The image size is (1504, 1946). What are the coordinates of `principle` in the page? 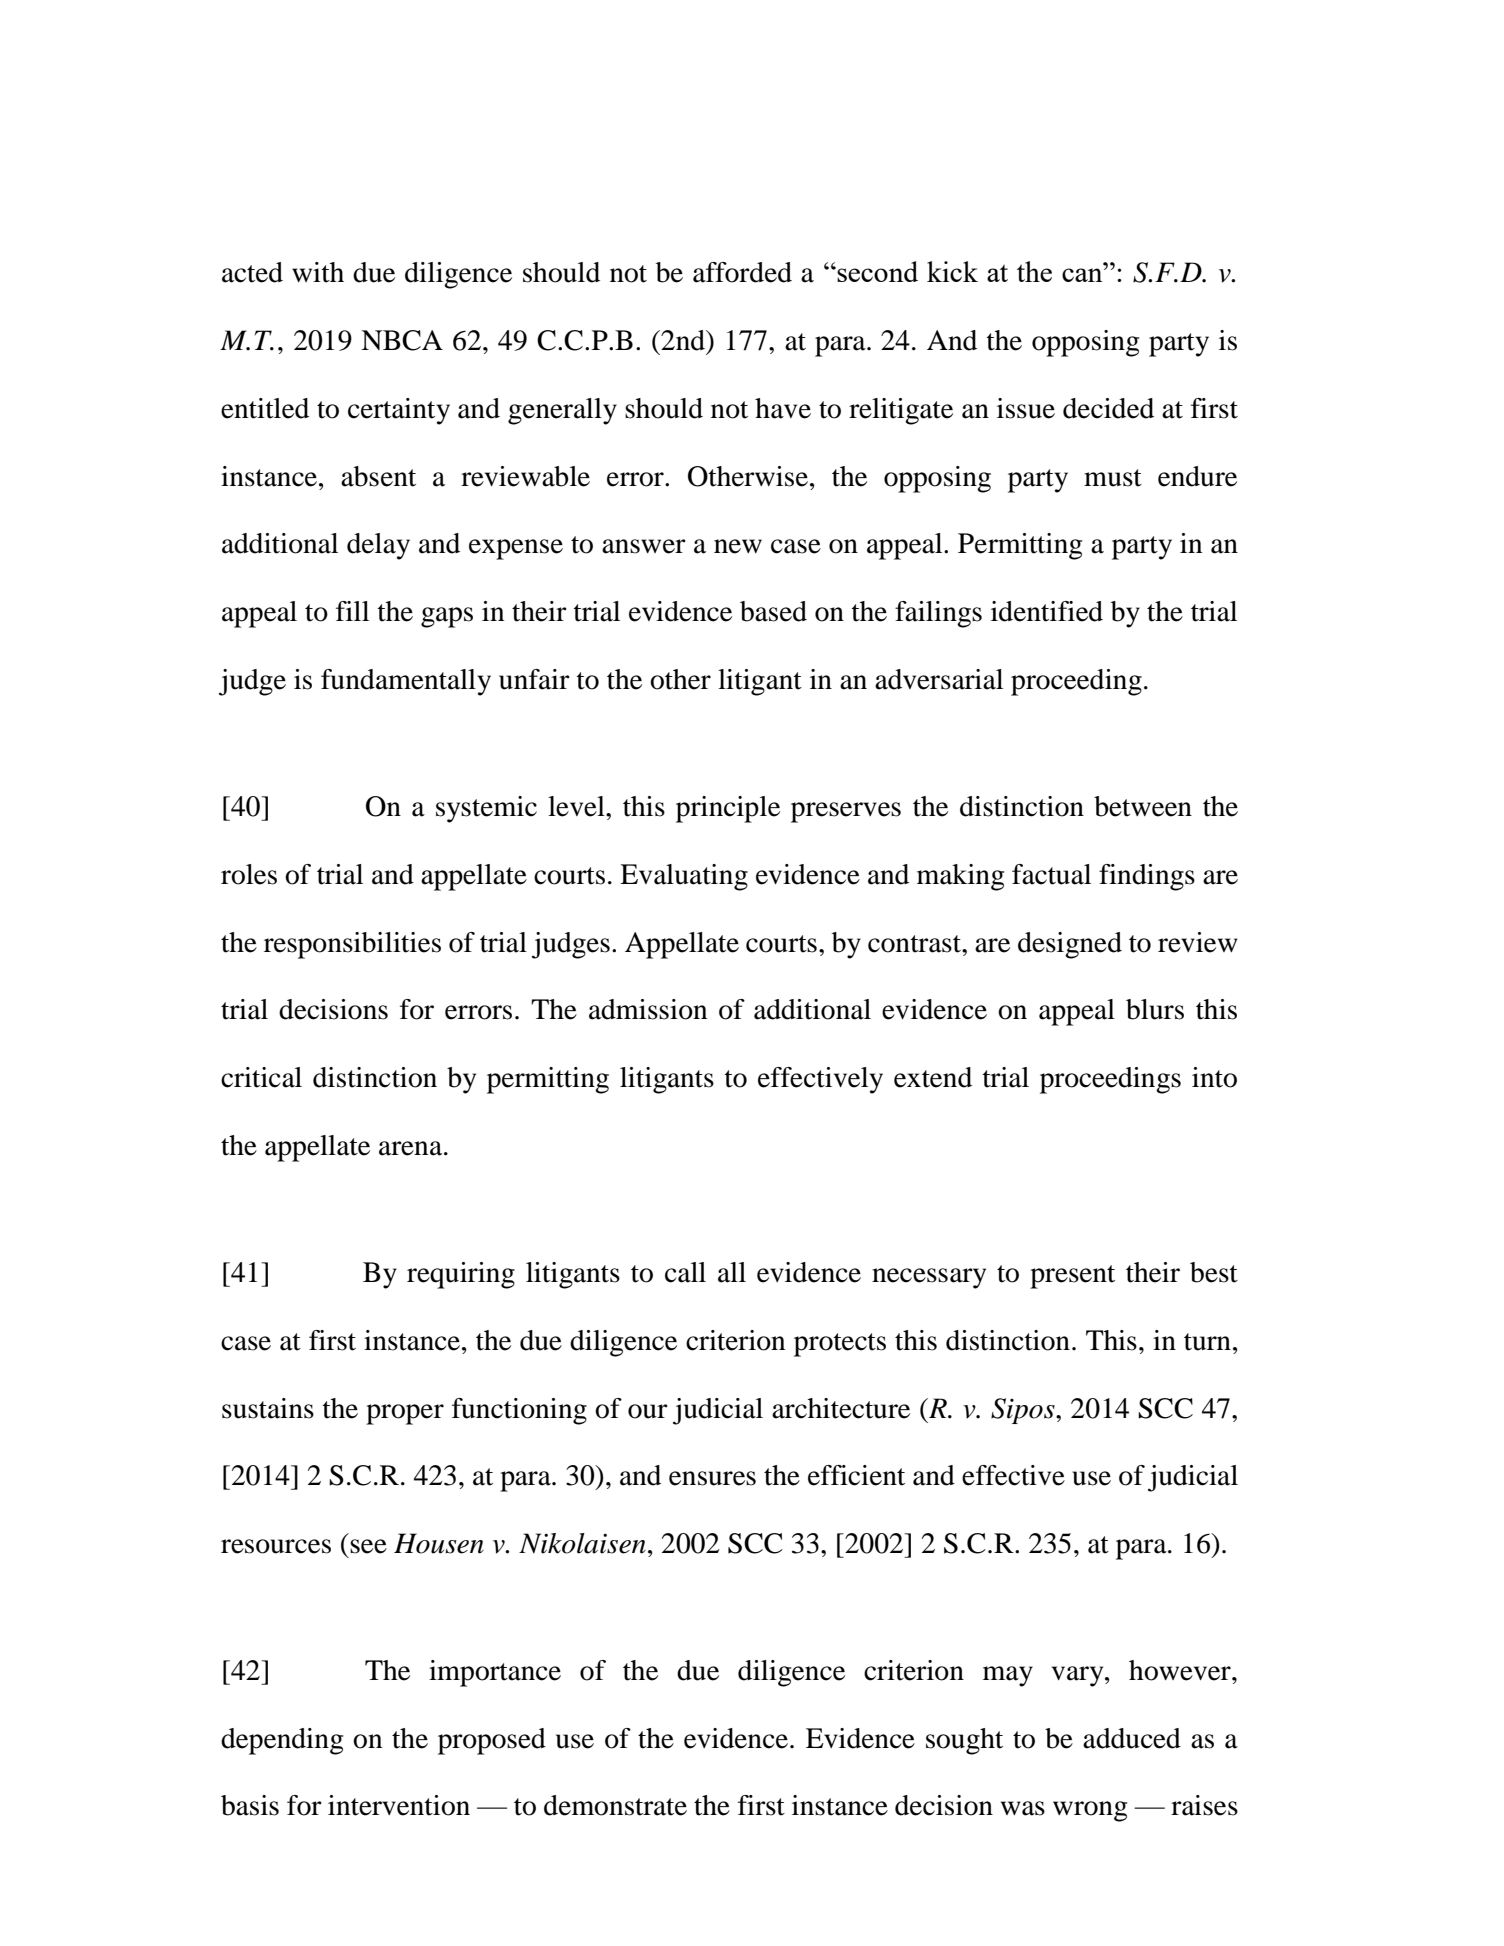 It's located at (728, 809).
